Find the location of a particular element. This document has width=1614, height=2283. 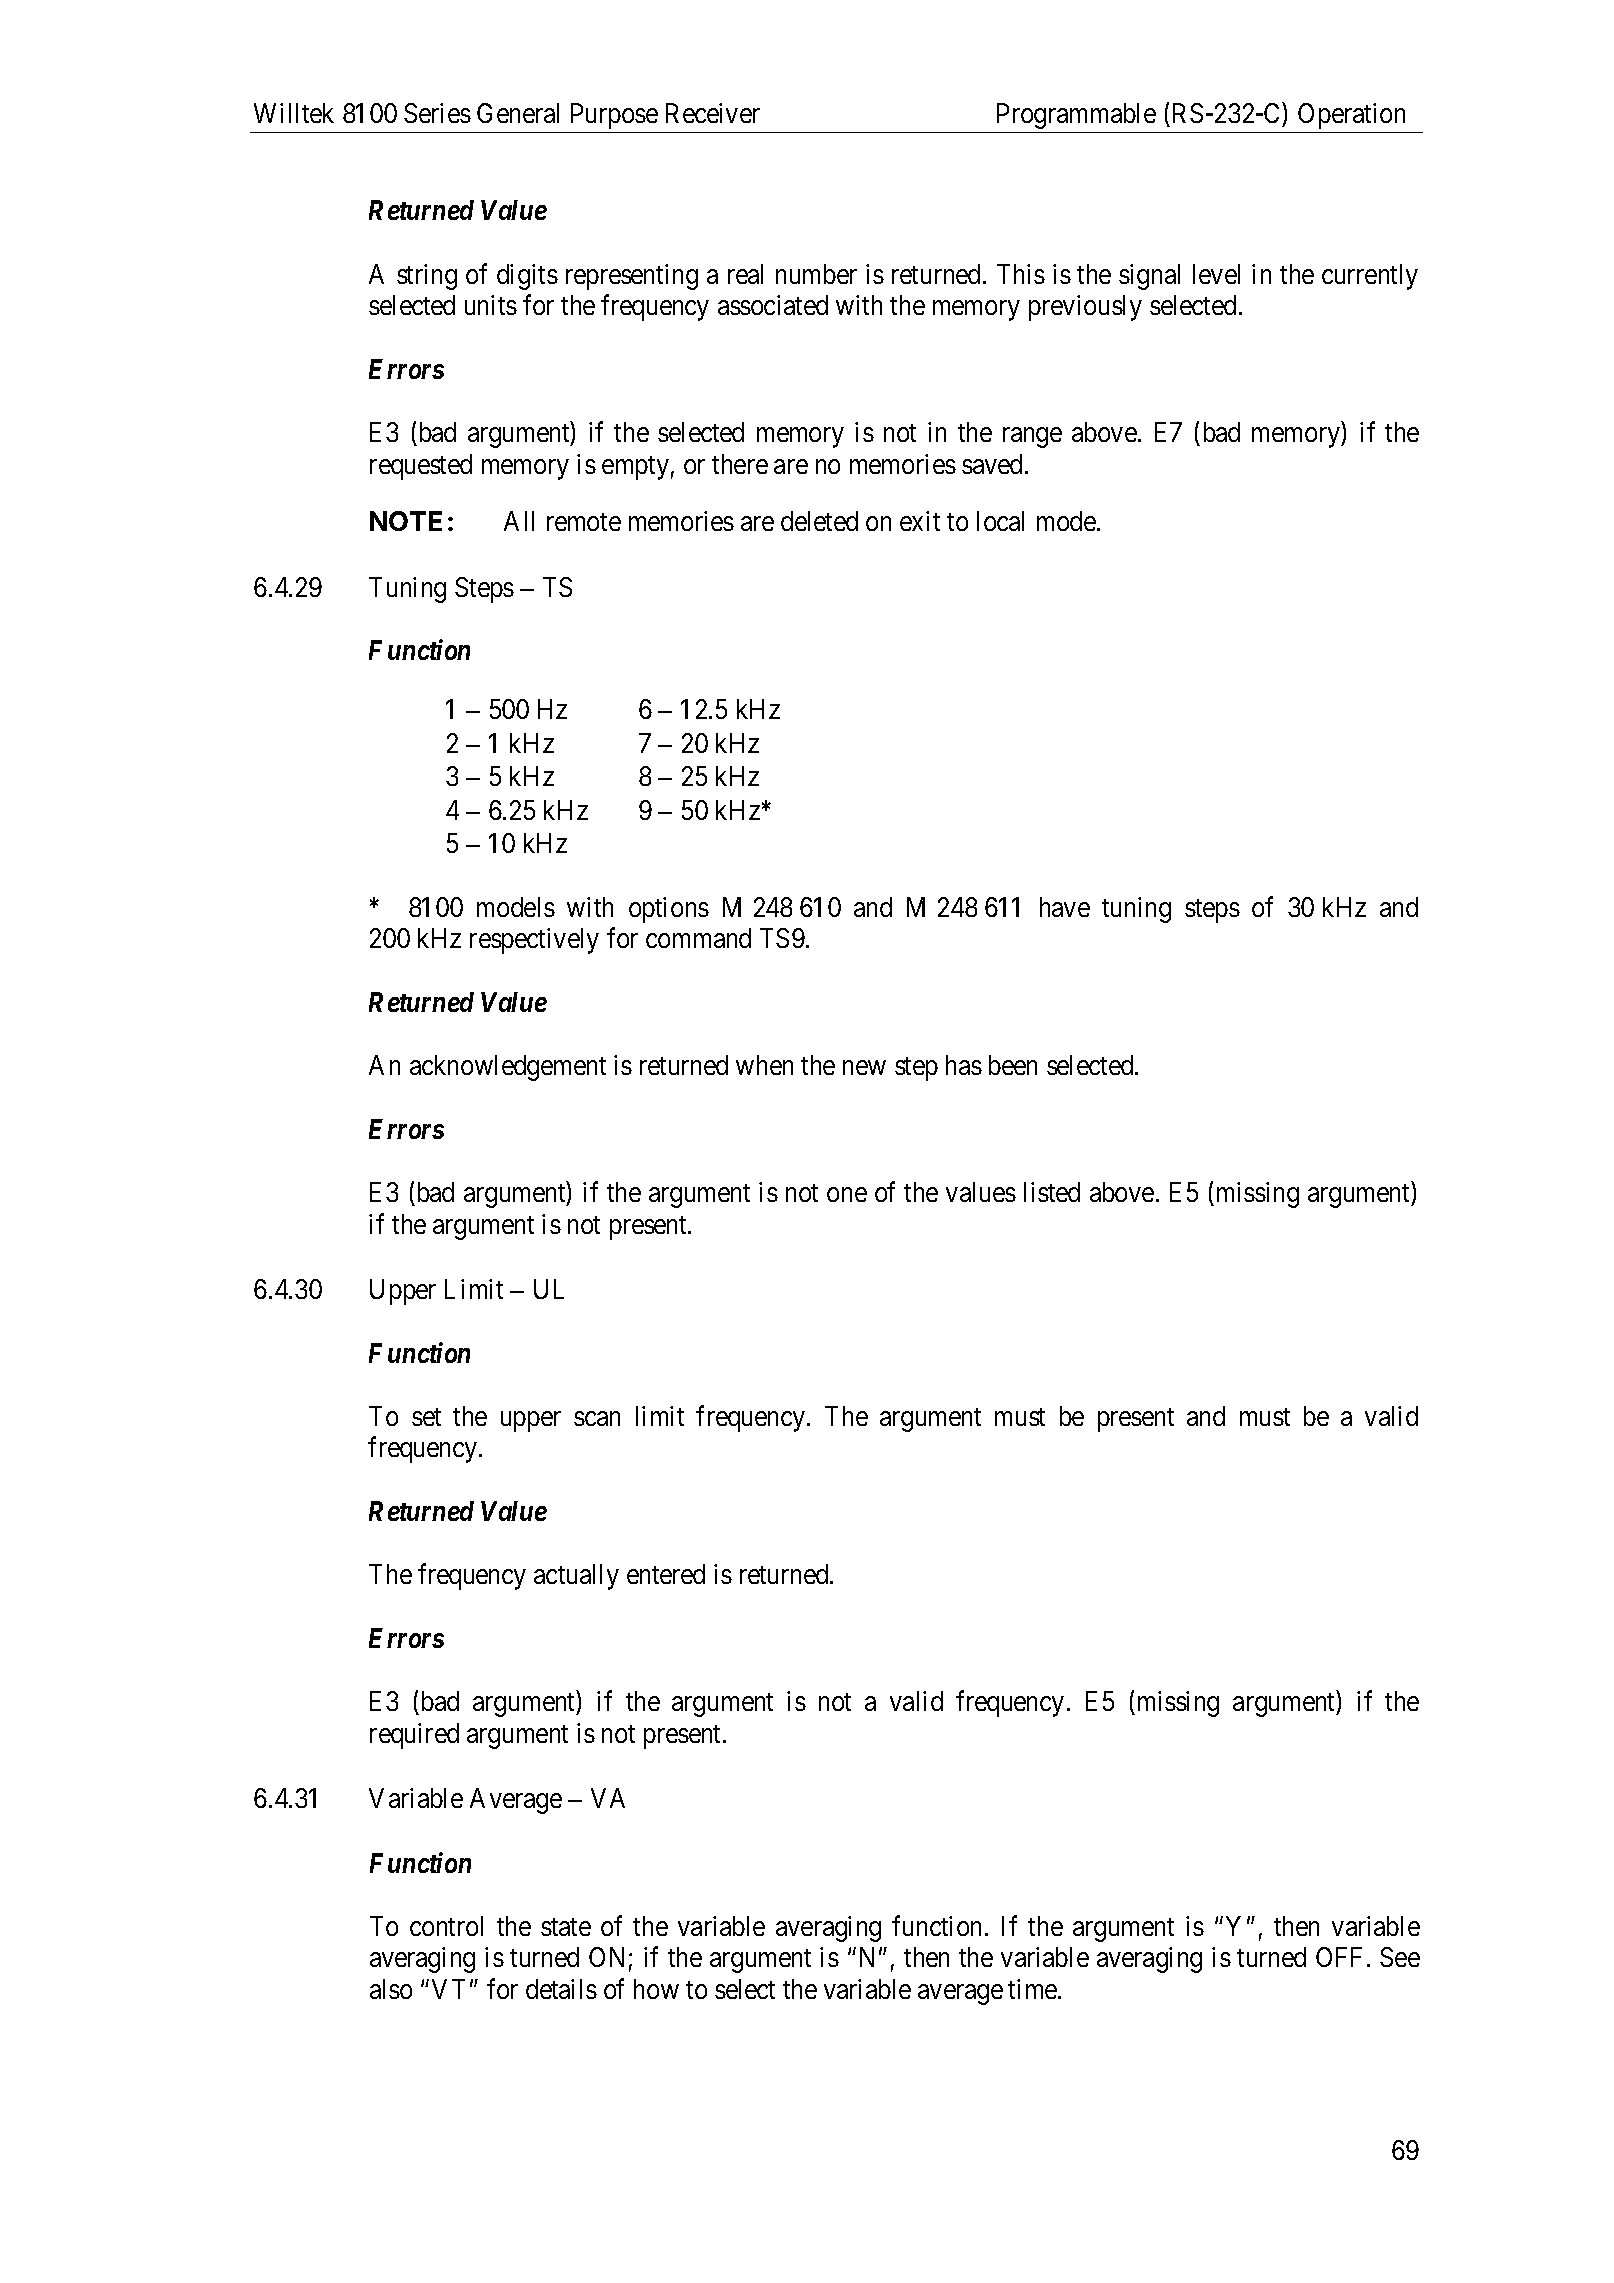

General is located at coordinates (518, 113).
